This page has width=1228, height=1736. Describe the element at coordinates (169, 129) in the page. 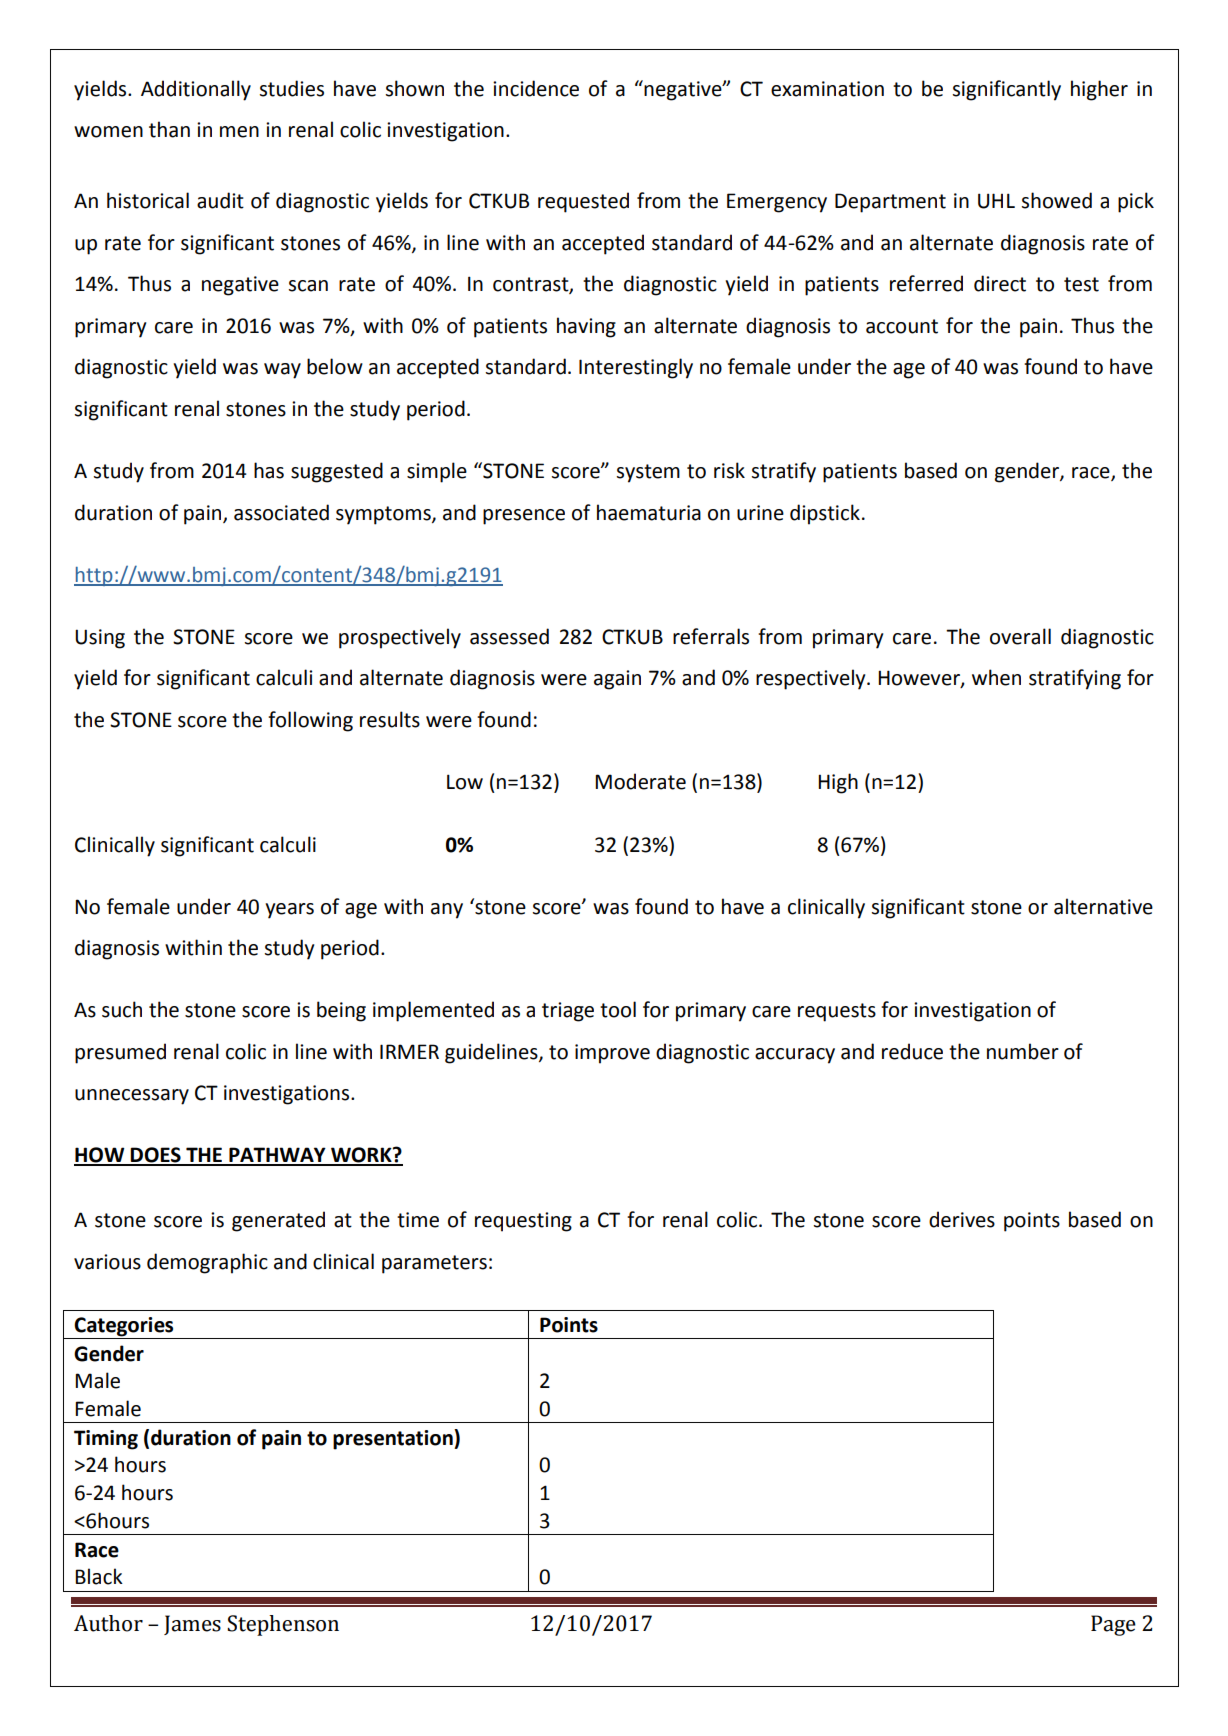

I see `than` at that location.
